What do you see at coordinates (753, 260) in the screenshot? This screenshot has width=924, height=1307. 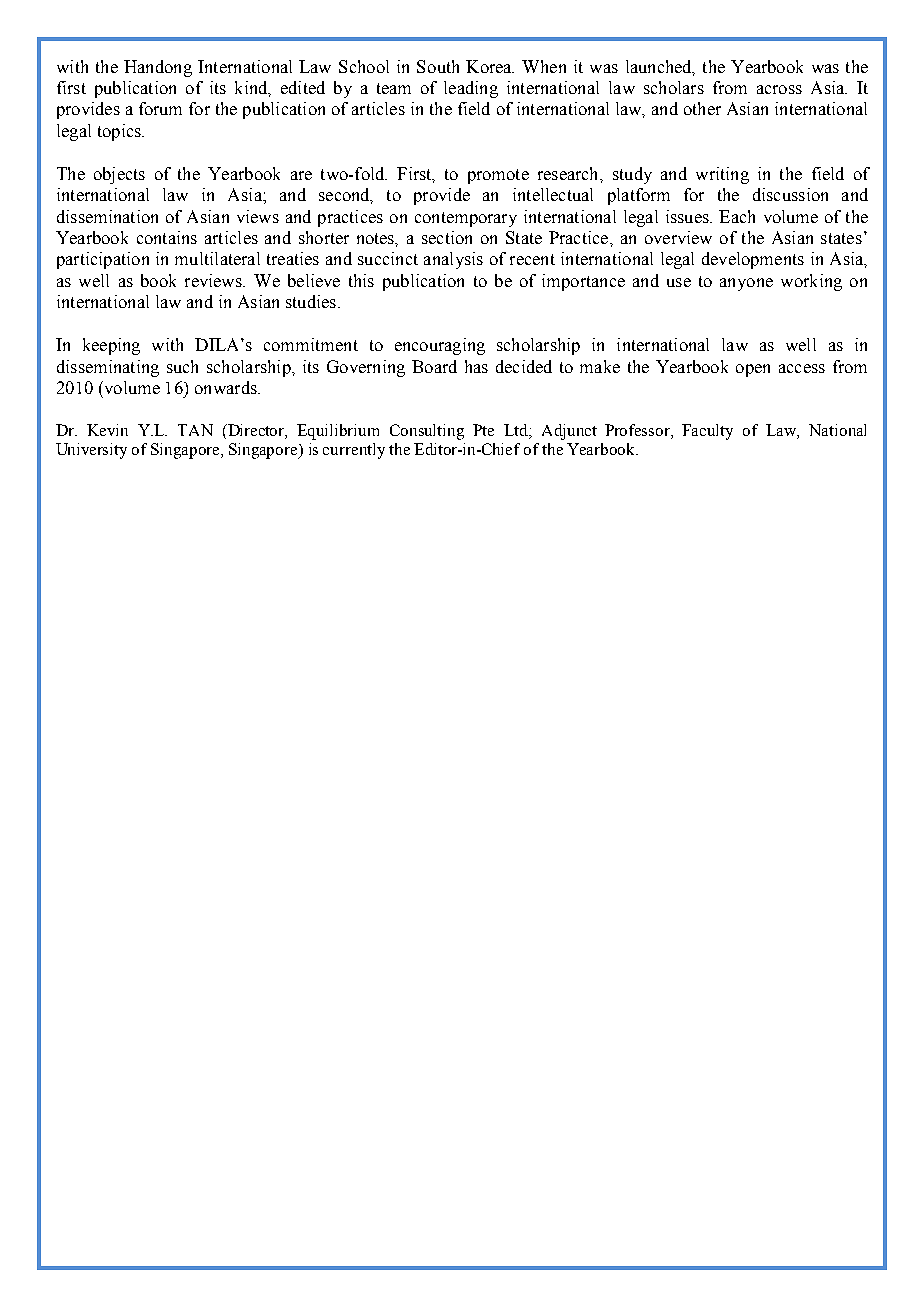 I see `developments` at bounding box center [753, 260].
